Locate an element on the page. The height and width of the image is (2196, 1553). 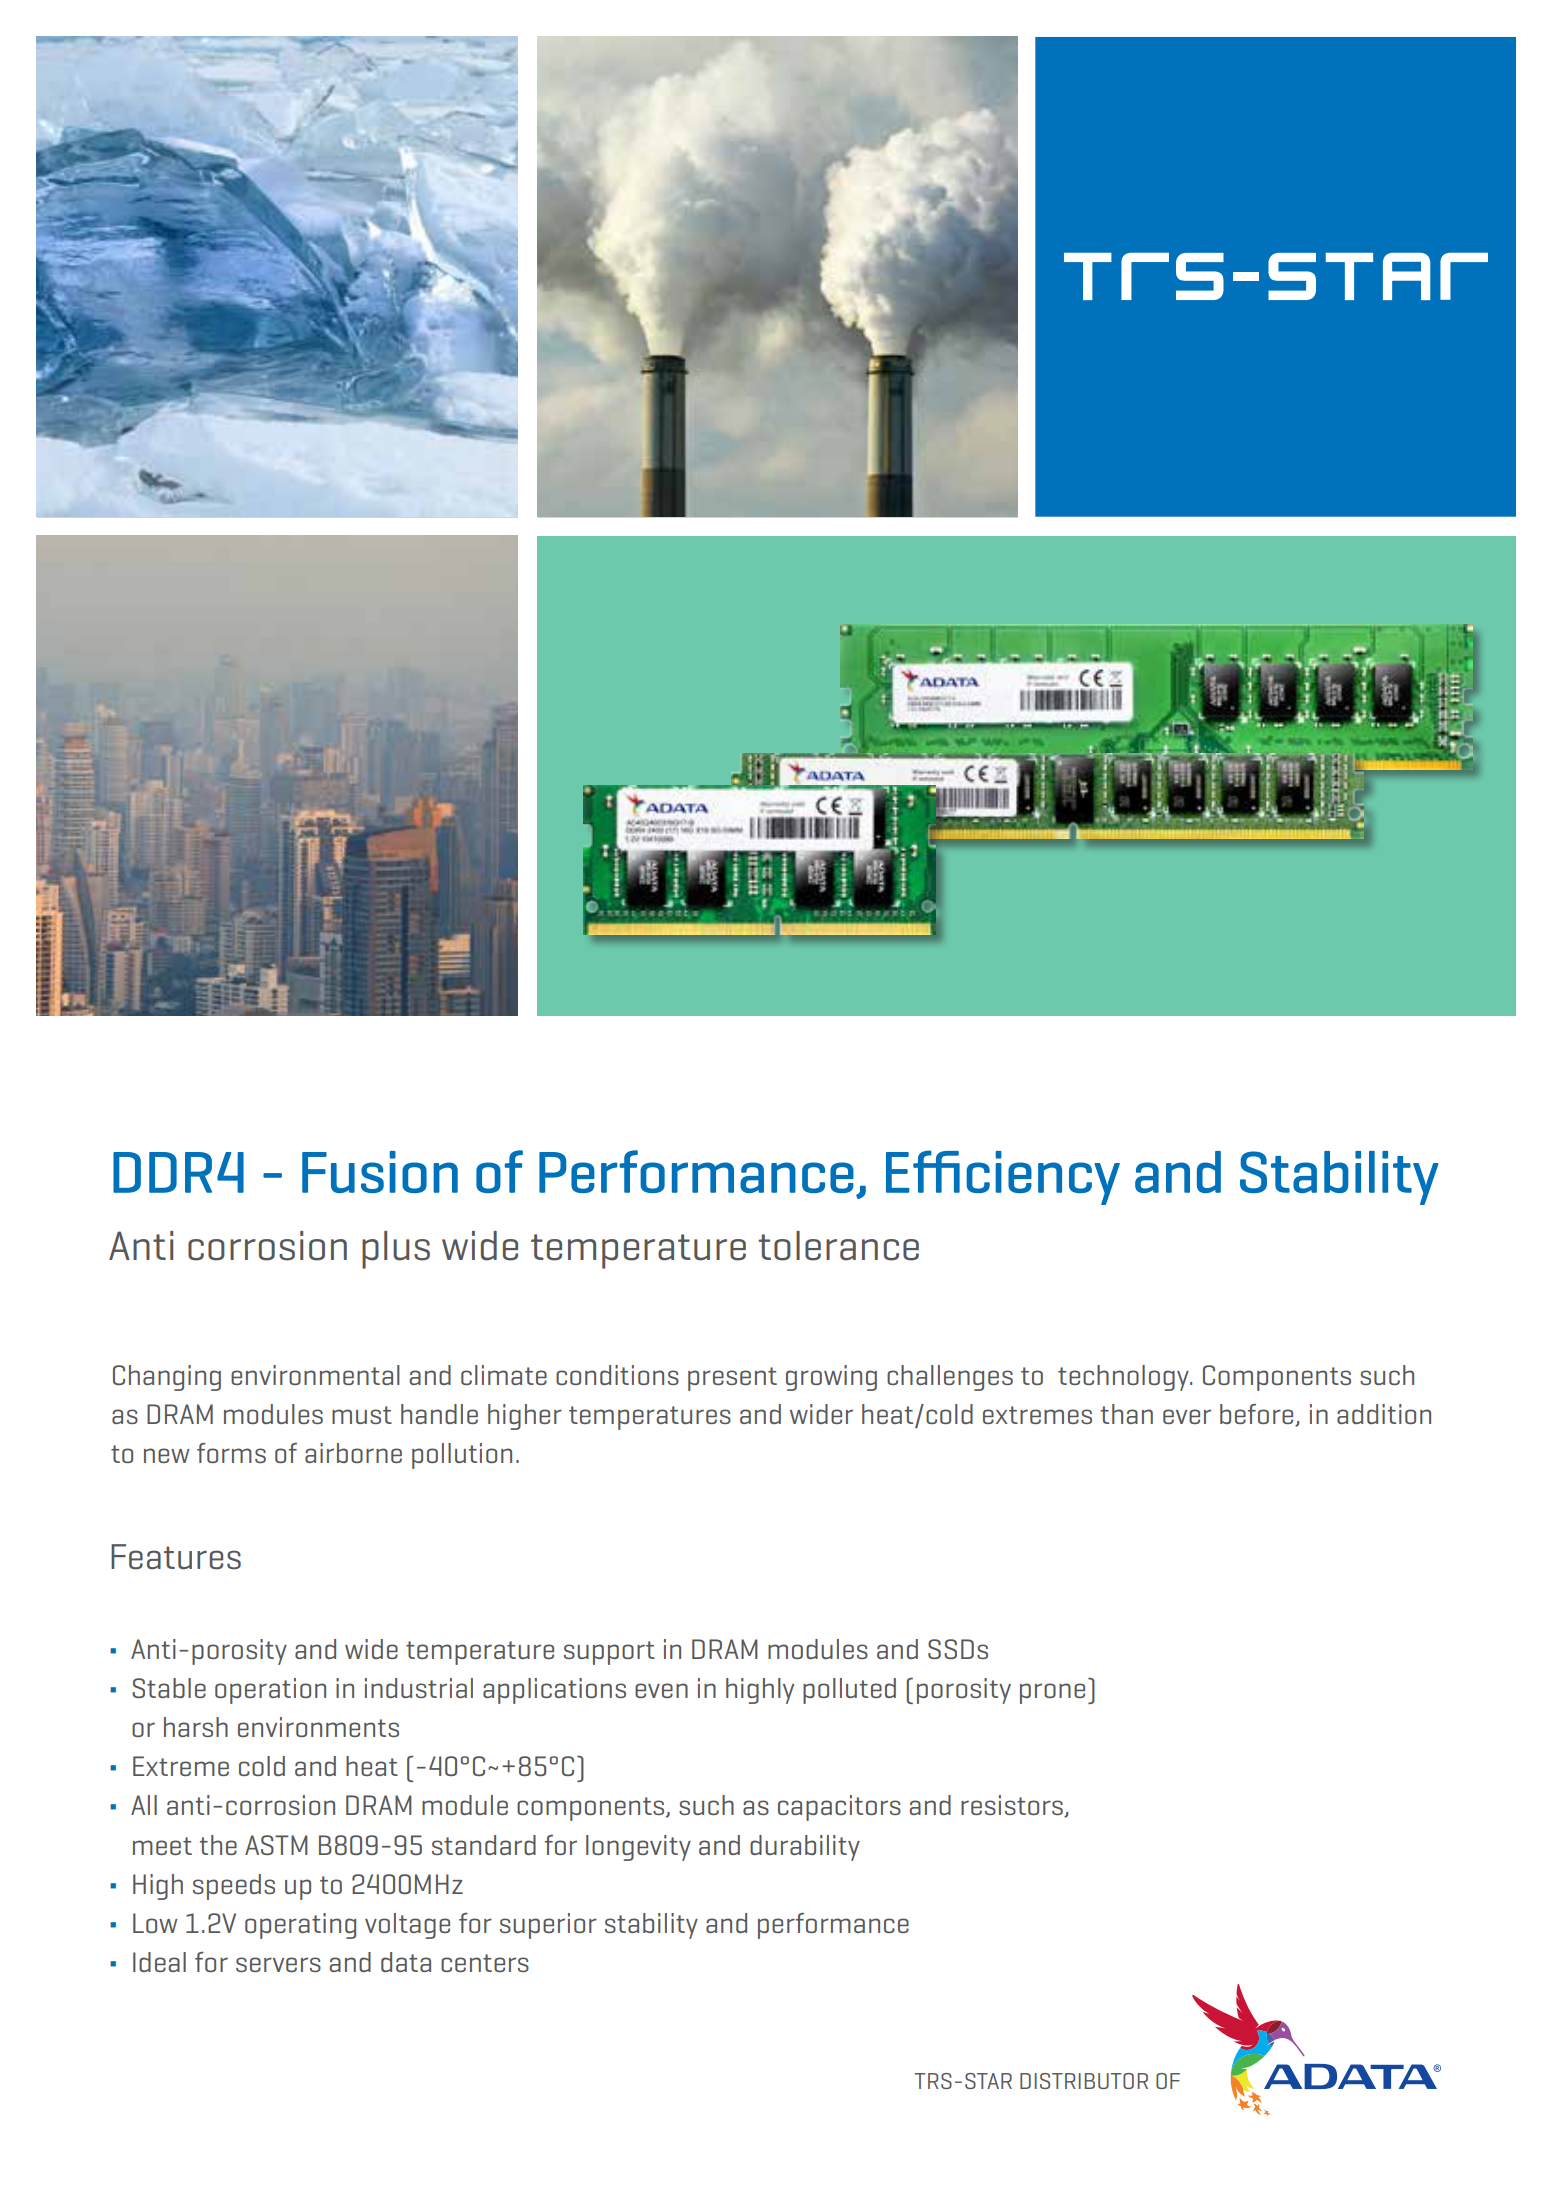
Efficiency is located at coordinates (1003, 1177).
